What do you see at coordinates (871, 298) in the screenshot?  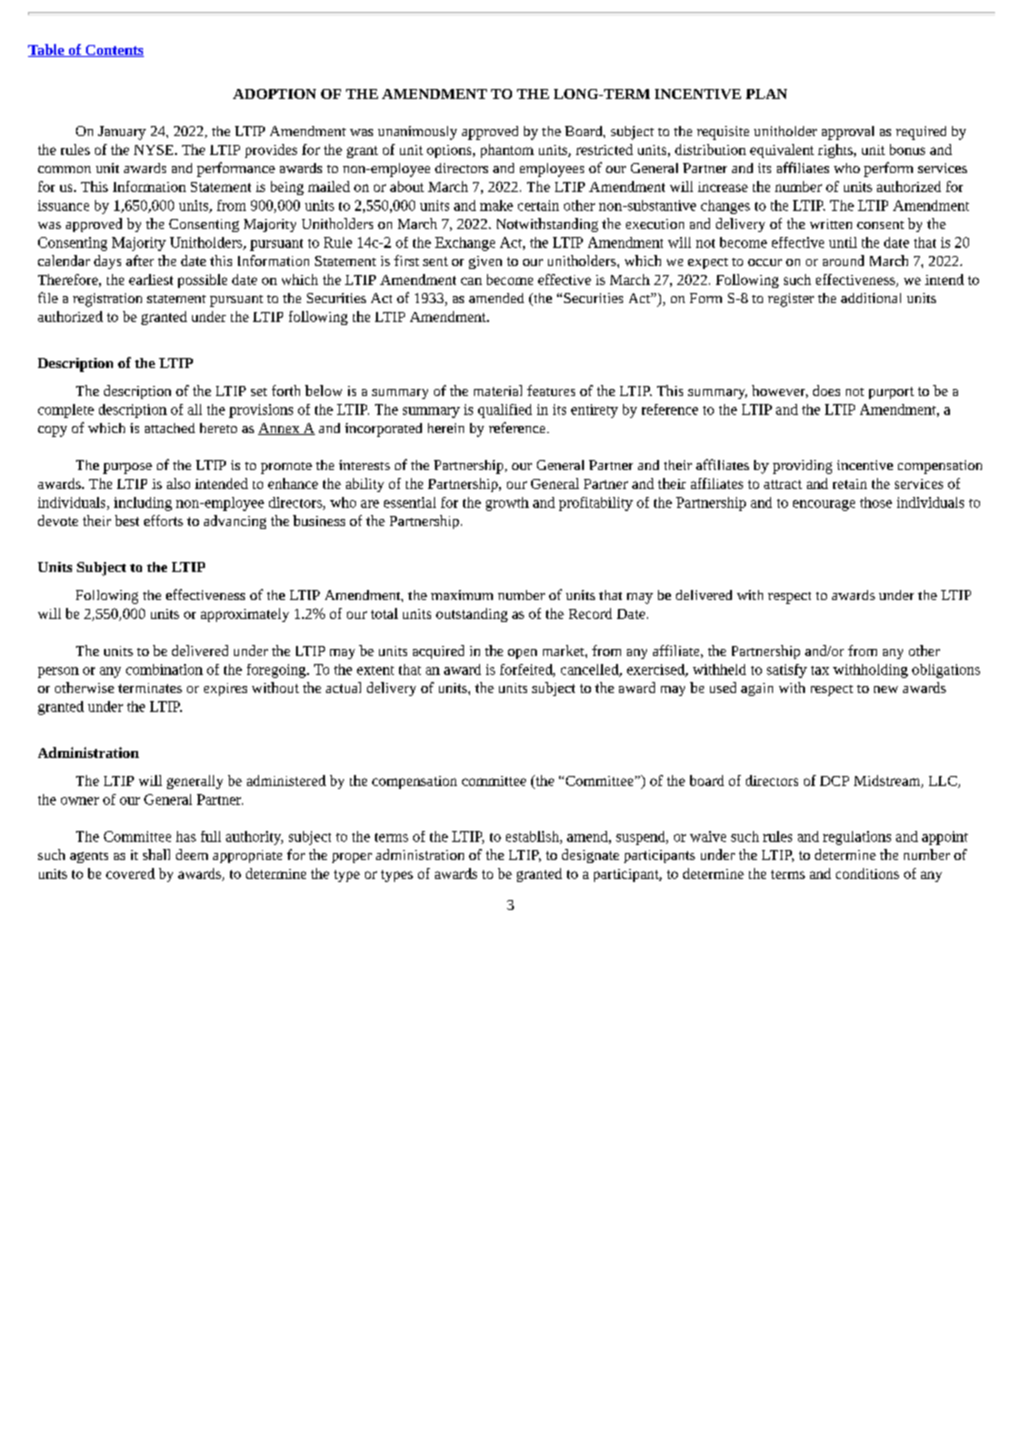 I see `additional` at bounding box center [871, 298].
